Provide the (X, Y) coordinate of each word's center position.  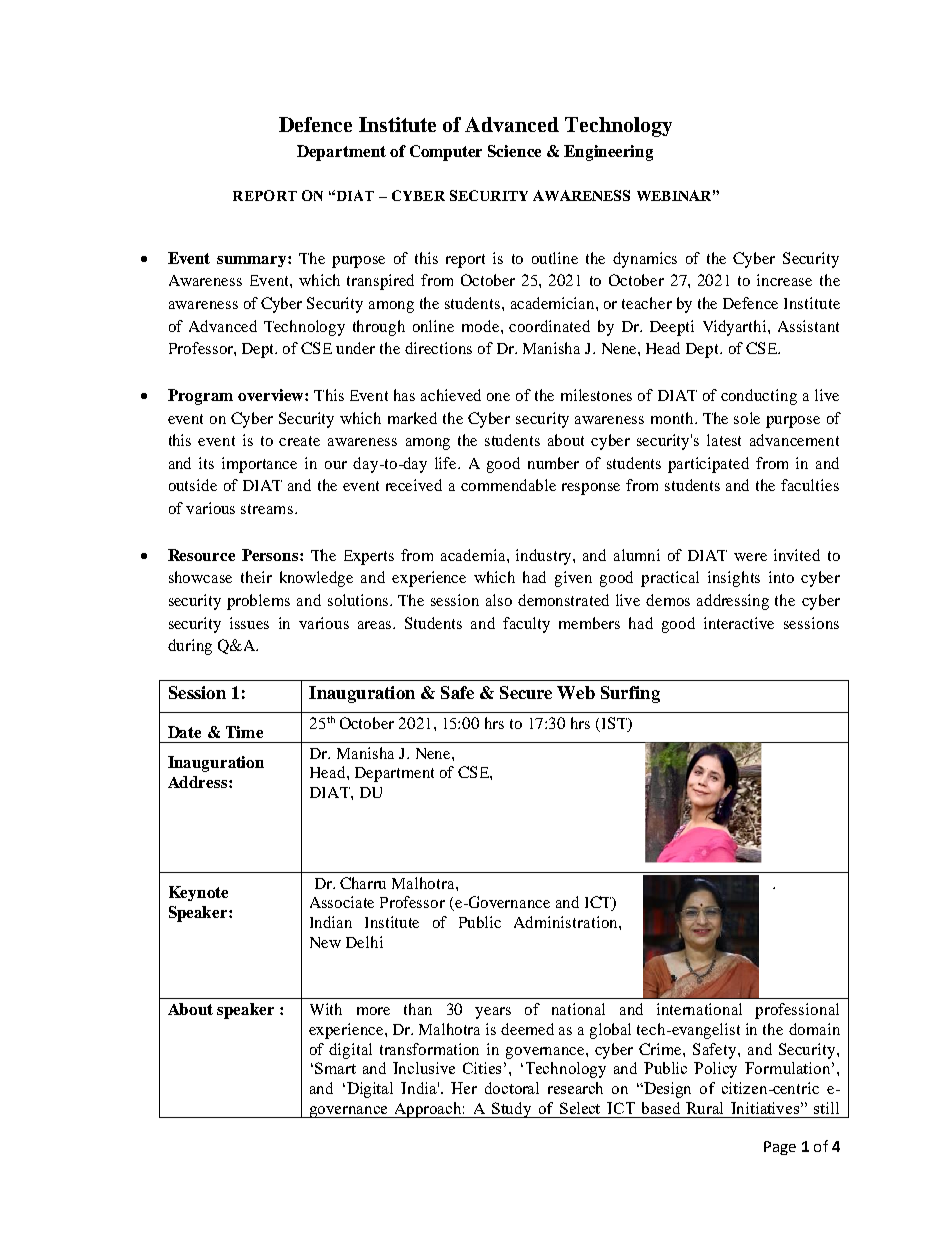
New (325, 942)
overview (272, 395)
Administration (567, 922)
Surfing (630, 694)
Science (514, 151)
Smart (335, 1068)
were (750, 557)
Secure (526, 692)
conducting (759, 397)
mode (480, 326)
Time (244, 732)
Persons (271, 555)
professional (797, 1011)
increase (784, 280)
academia (474, 555)
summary (253, 261)
